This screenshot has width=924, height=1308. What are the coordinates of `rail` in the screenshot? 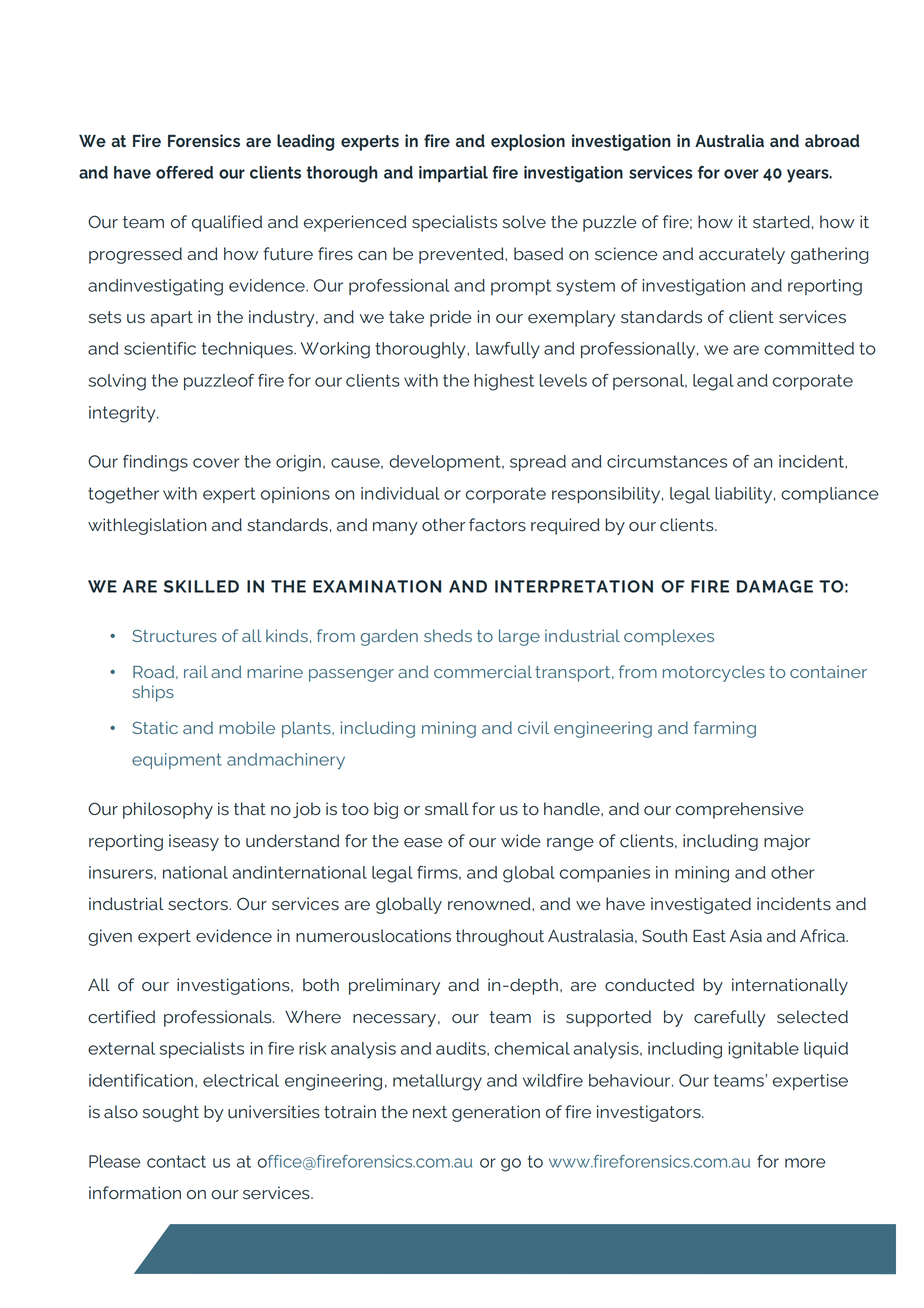 It's located at (196, 671).
